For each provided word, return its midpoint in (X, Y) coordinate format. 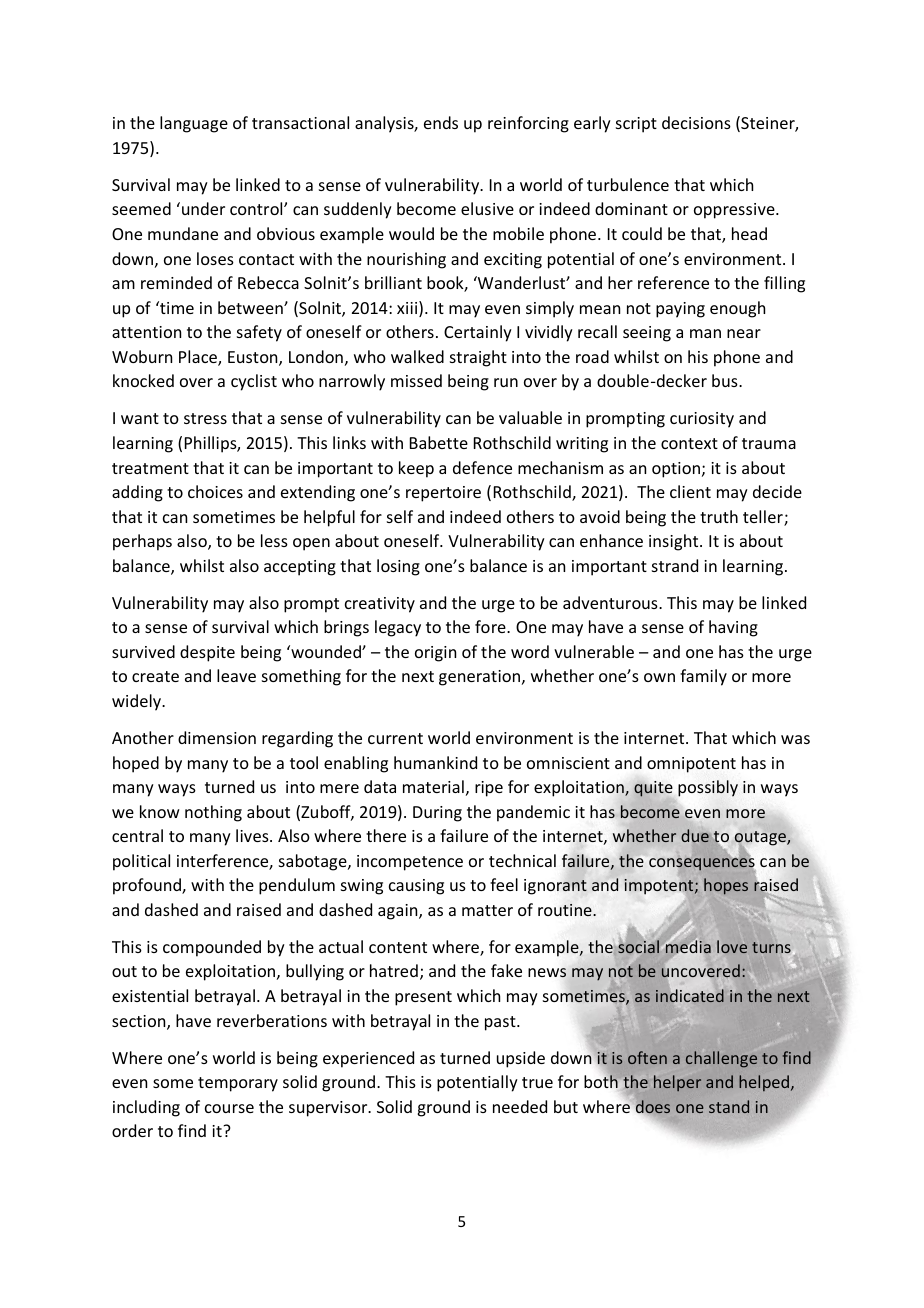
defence (482, 467)
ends (441, 122)
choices (215, 491)
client (690, 491)
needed (520, 1106)
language (194, 124)
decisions (696, 122)
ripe (489, 789)
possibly (708, 788)
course (229, 1108)
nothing (213, 813)
